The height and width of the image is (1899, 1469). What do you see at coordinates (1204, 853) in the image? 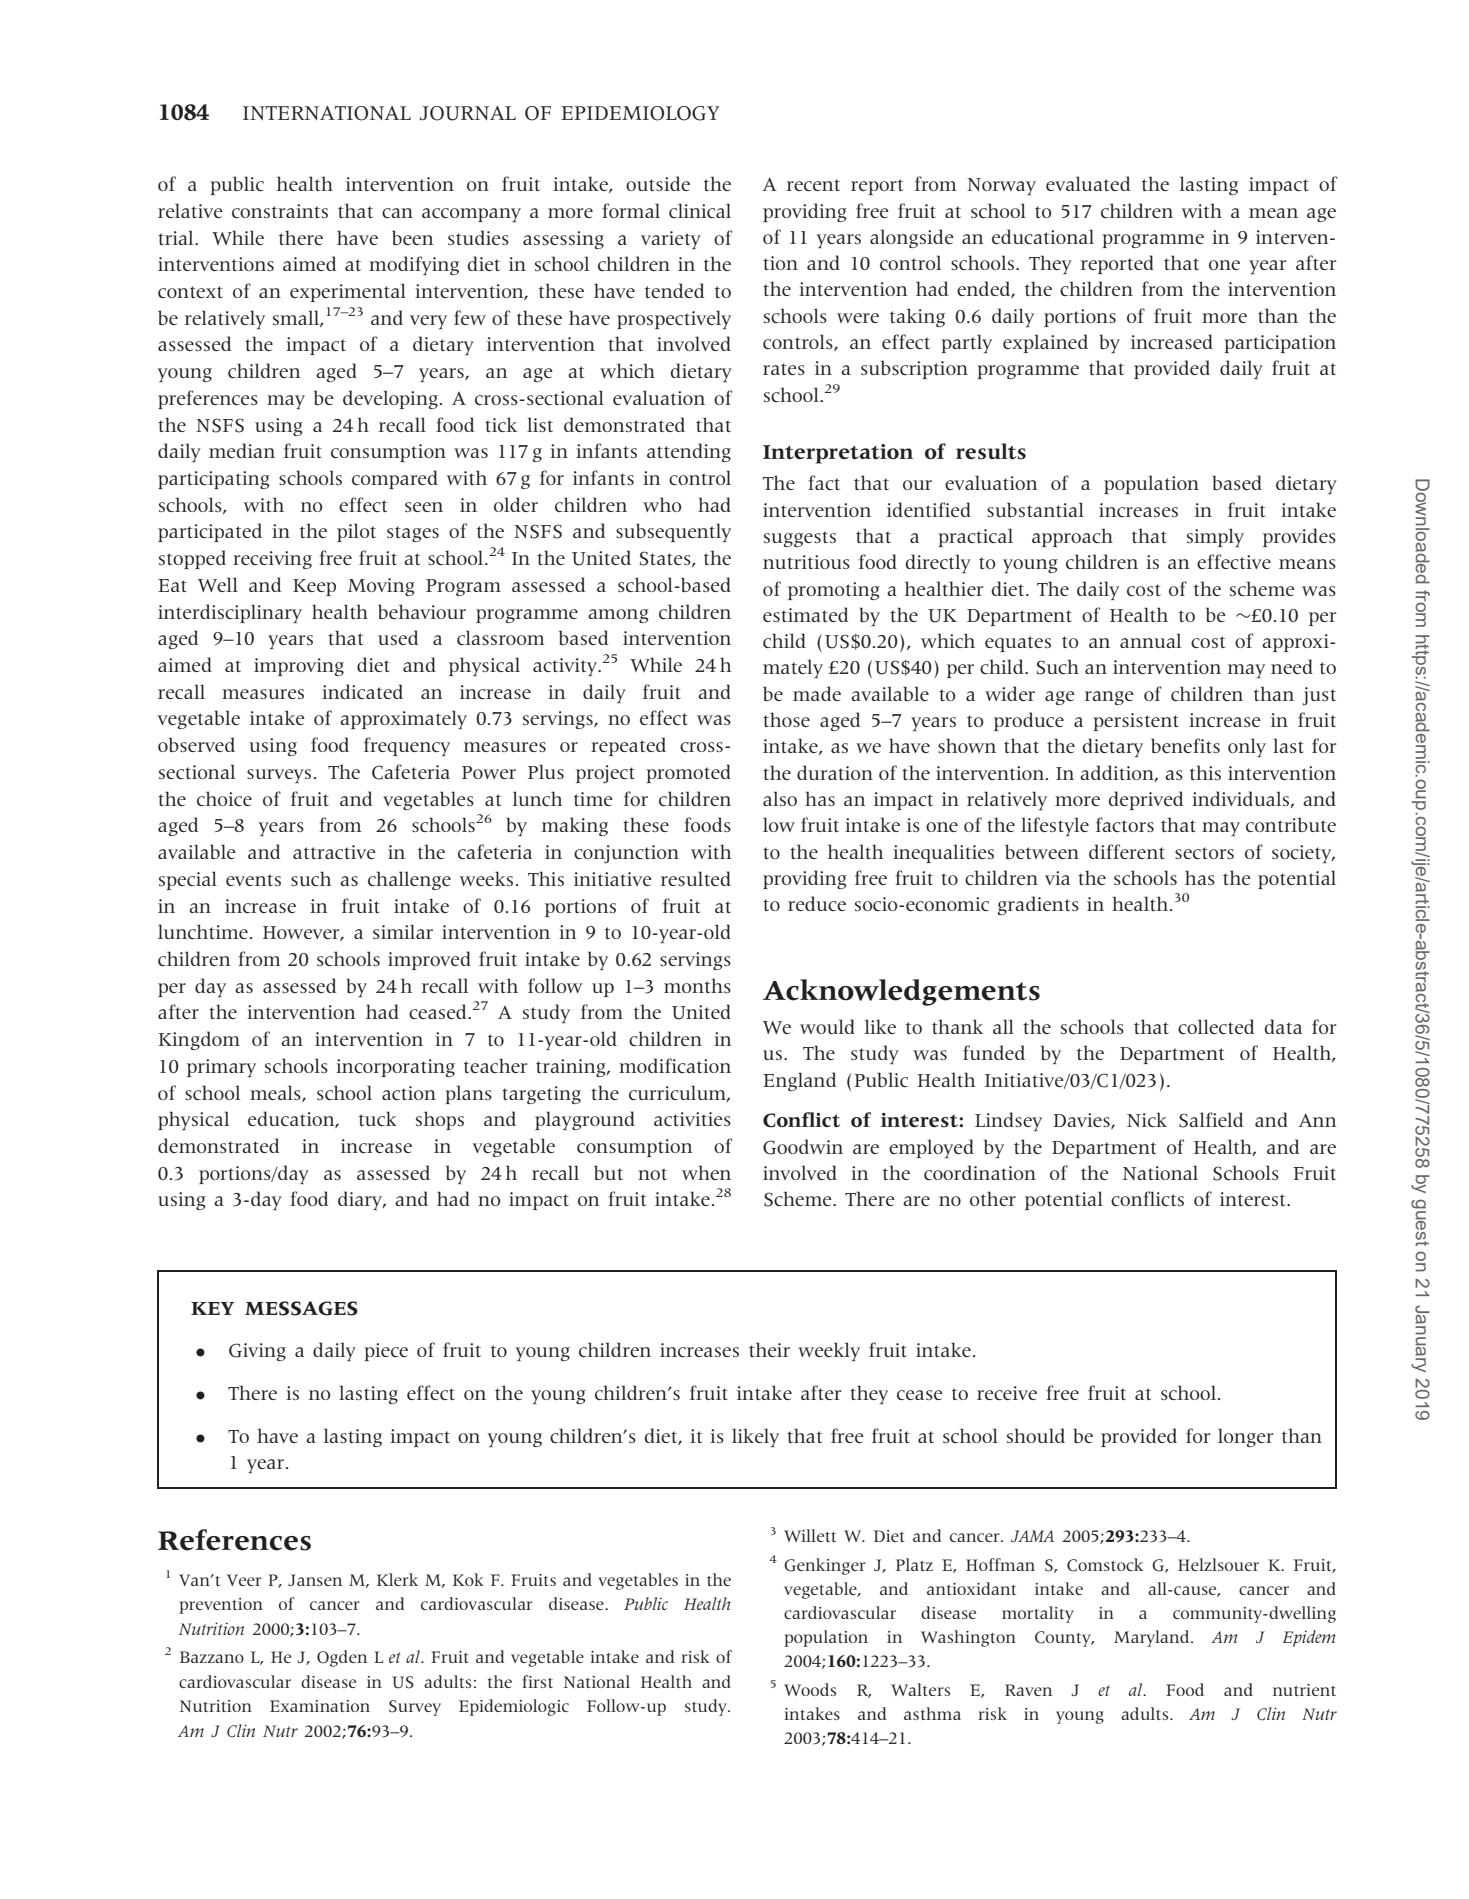
I see `sectors` at bounding box center [1204, 853].
